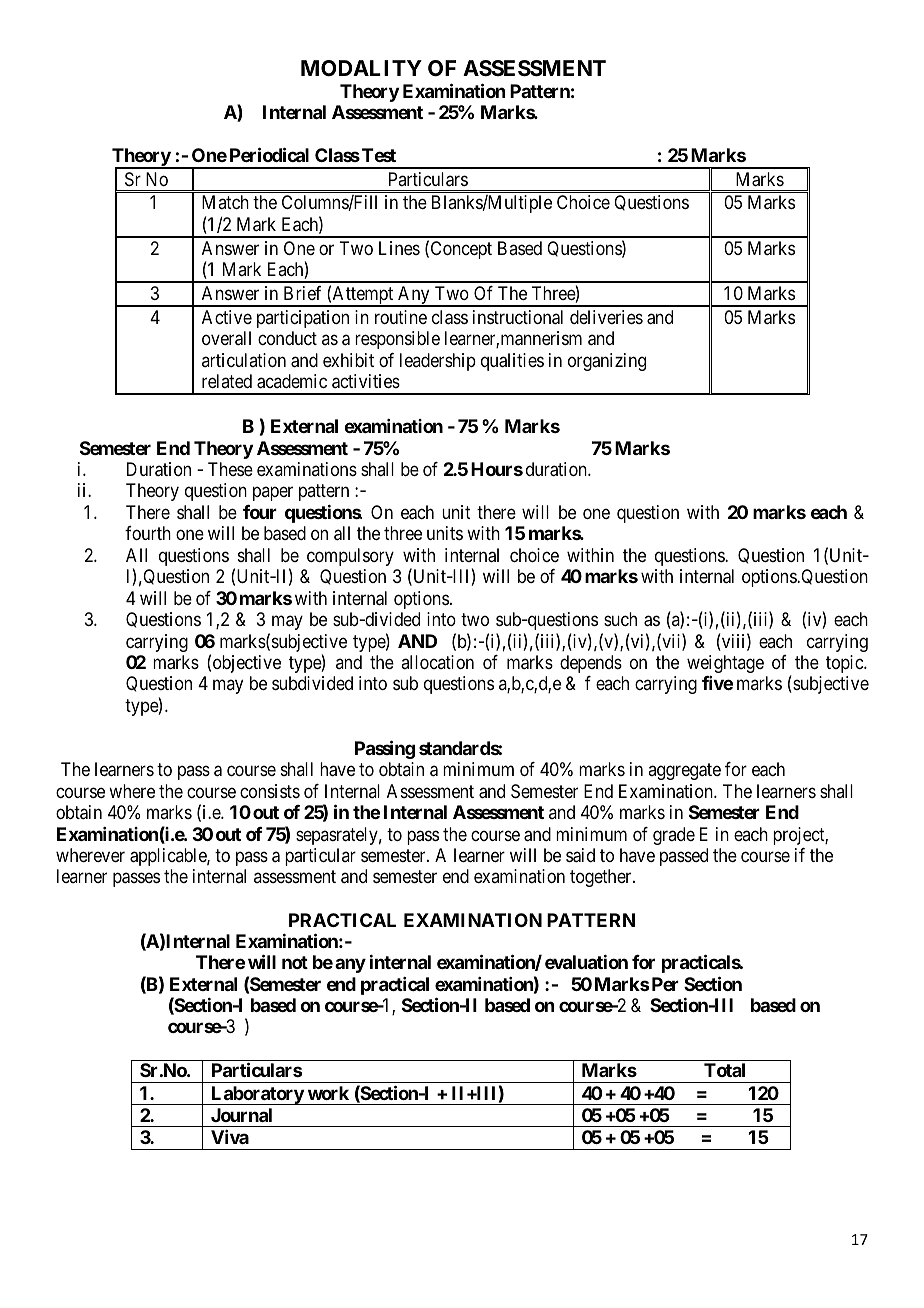  Describe the element at coordinates (586, 962) in the screenshot. I see `evaluation` at that location.
